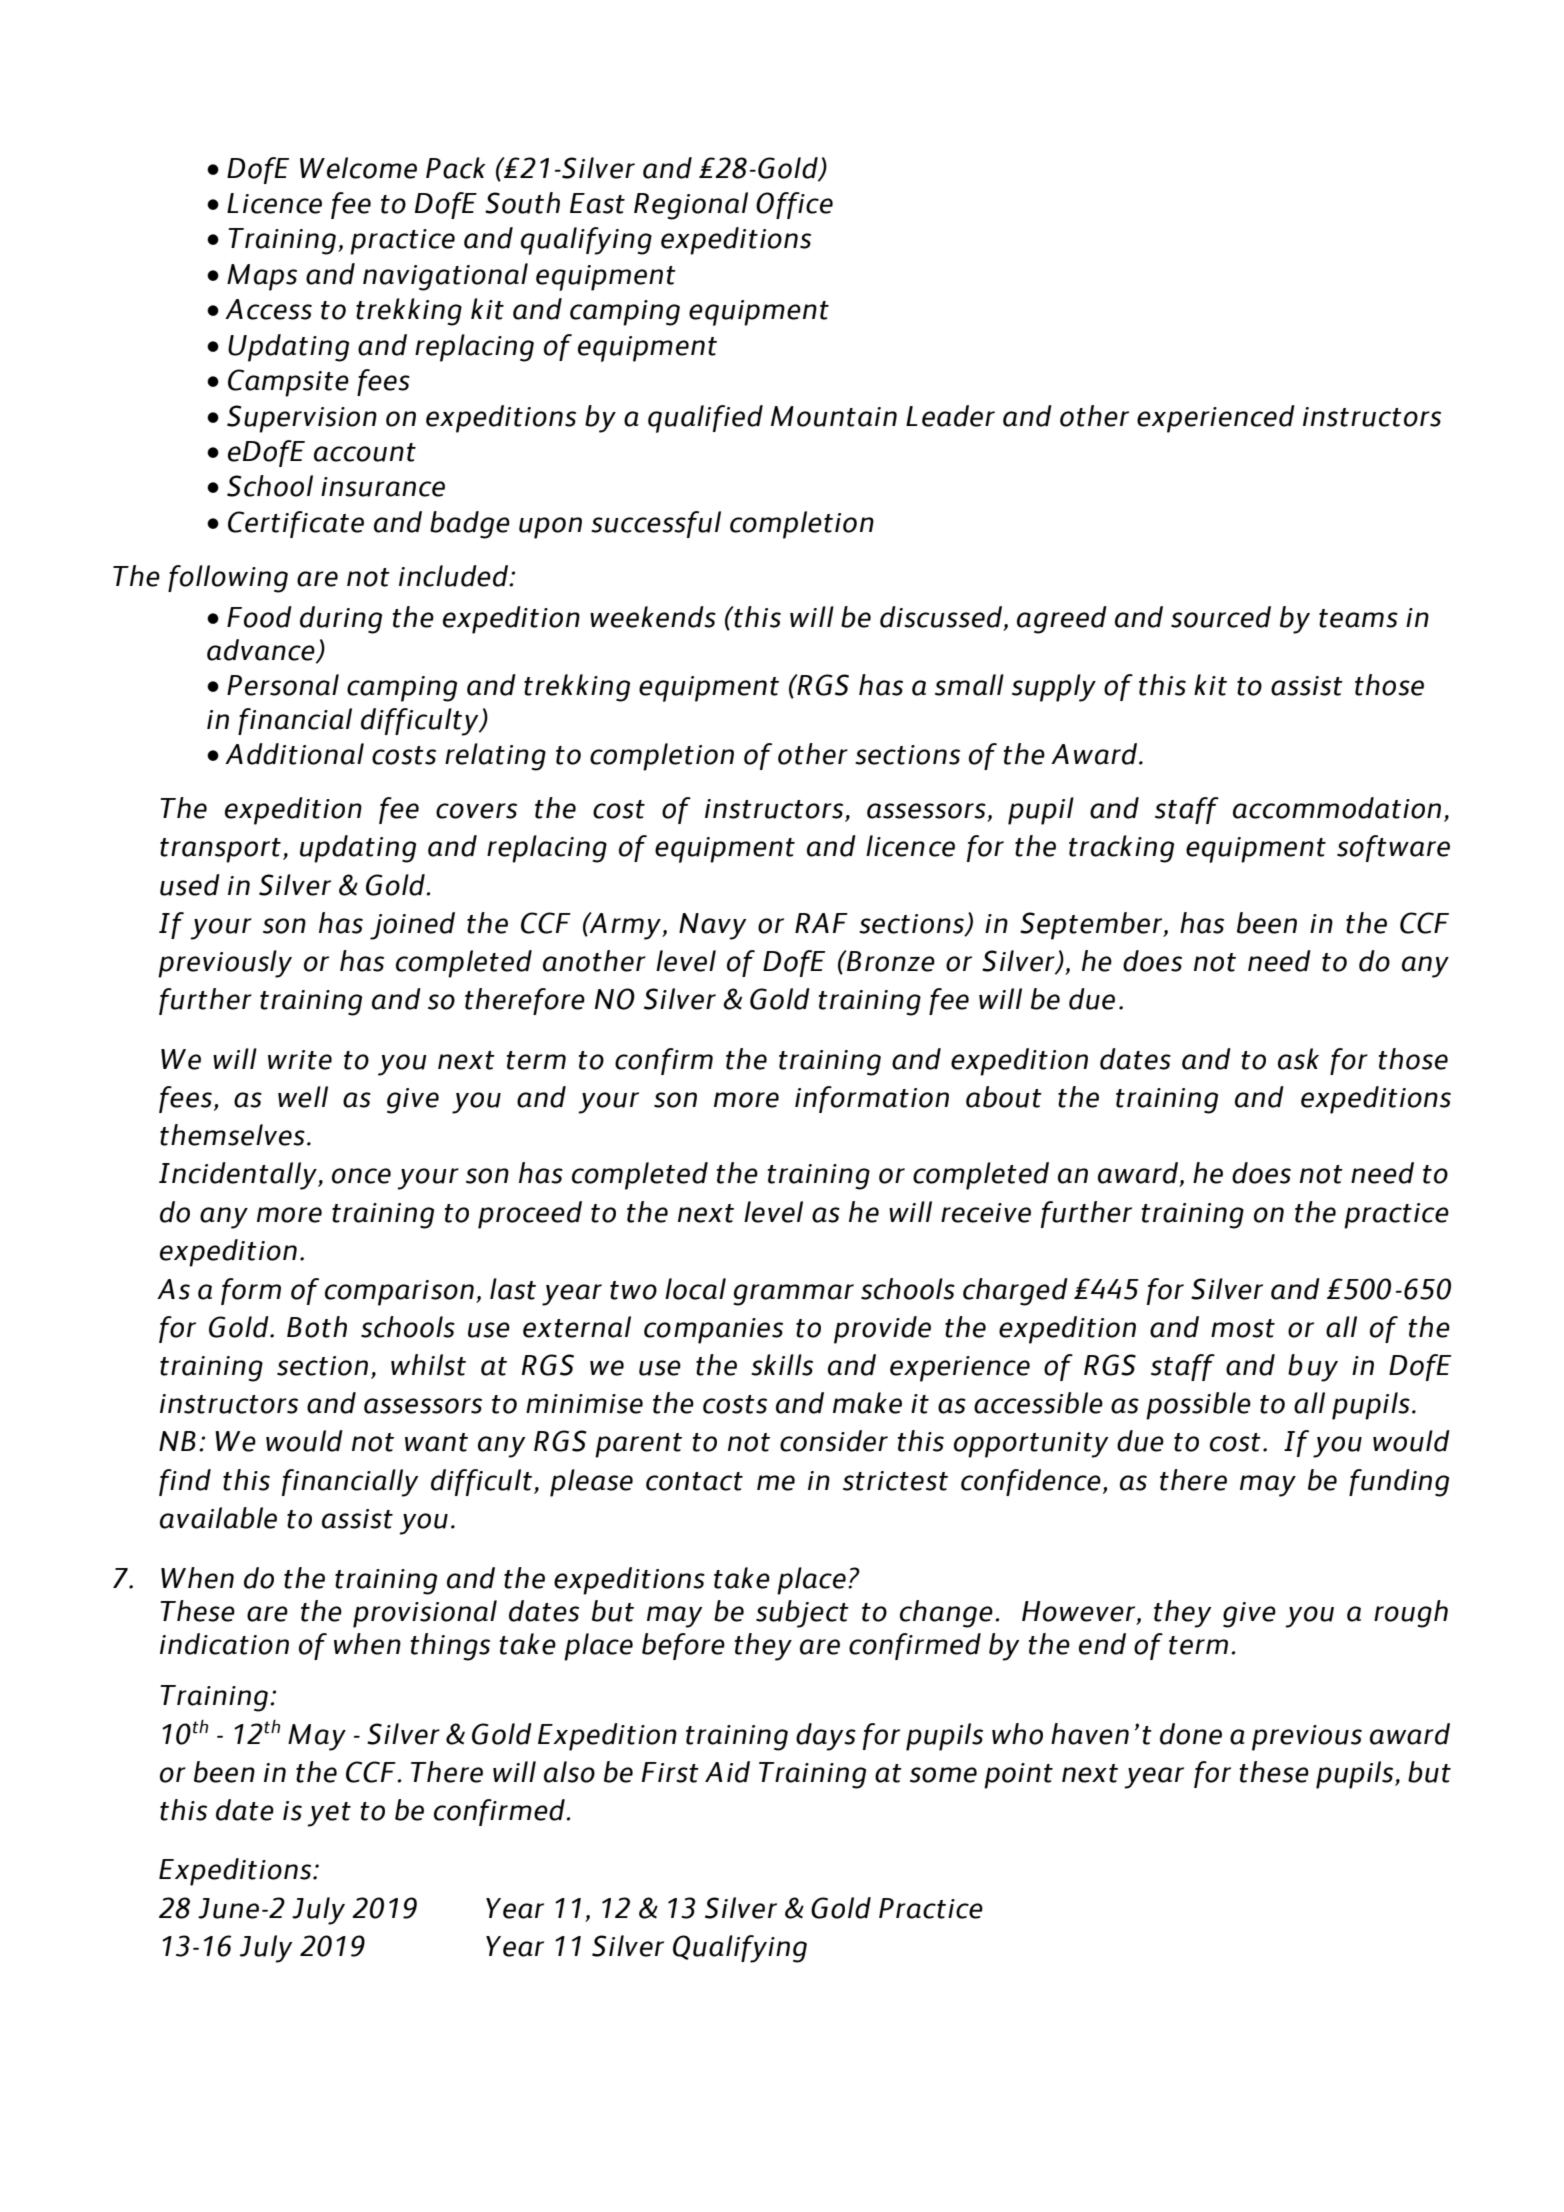 The image size is (1564, 2212). I want to click on Bronze, so click(890, 961).
